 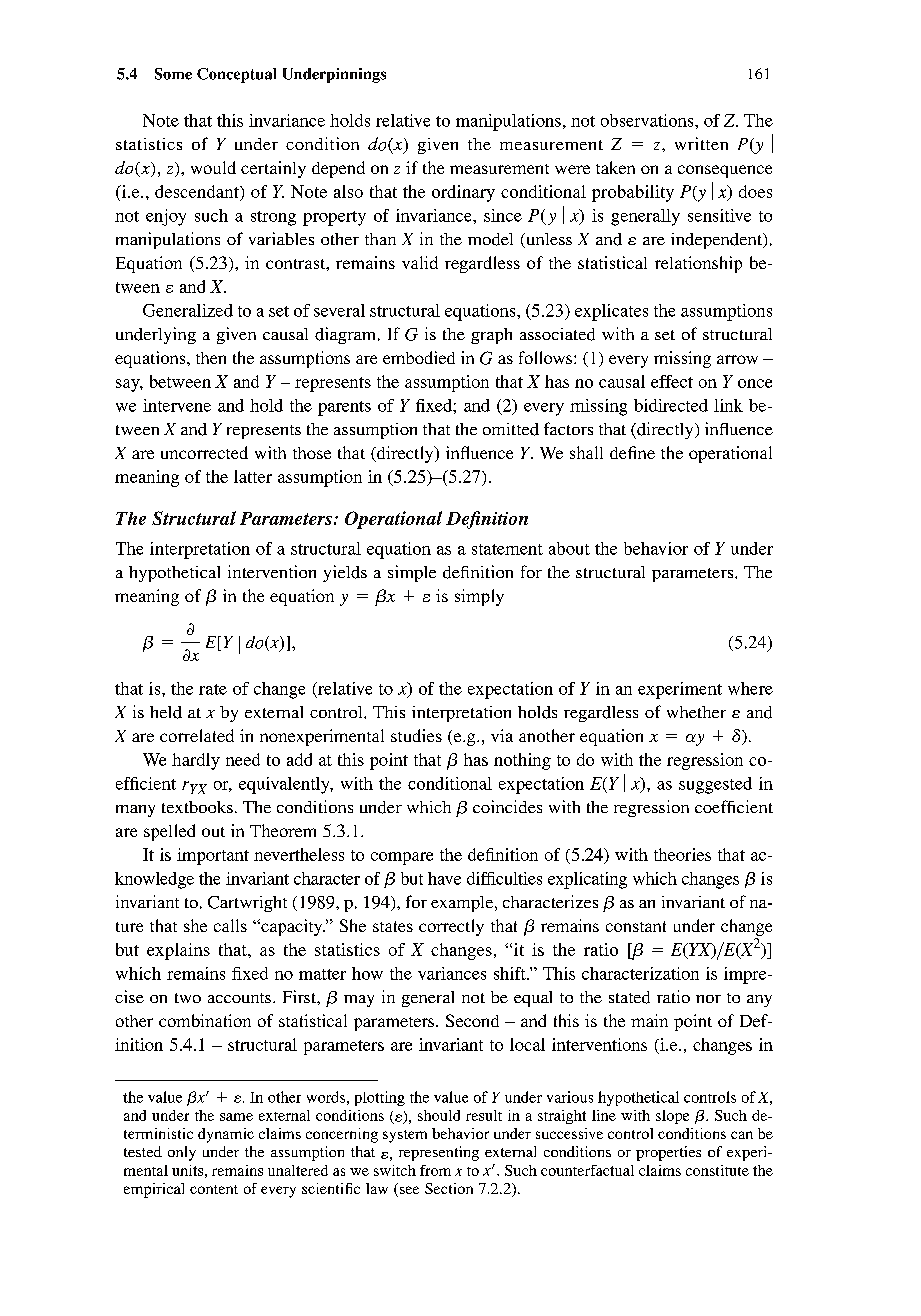 What do you see at coordinates (211, 358) in the screenshot?
I see `then` at bounding box center [211, 358].
